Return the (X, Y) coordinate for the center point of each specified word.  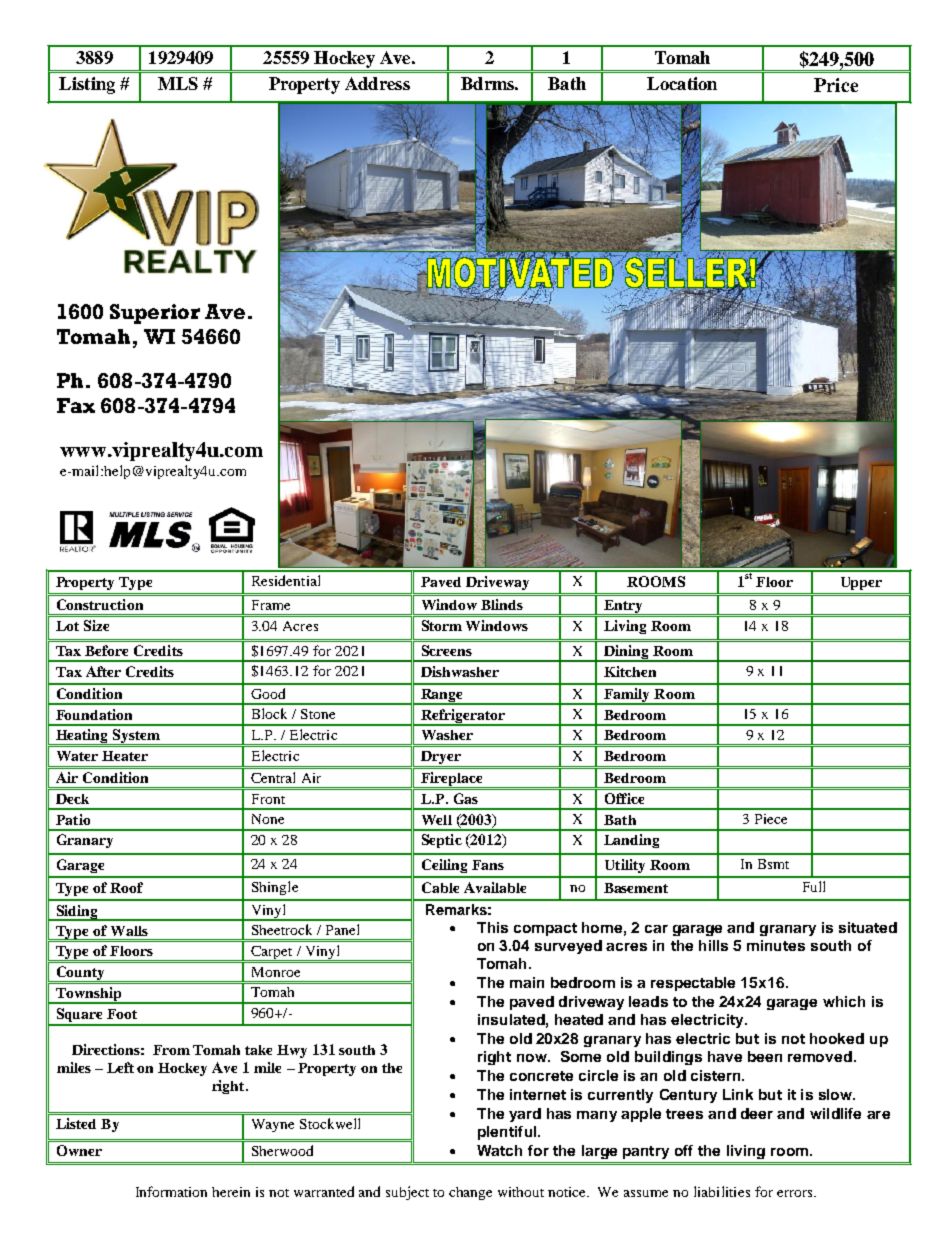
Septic (442, 841)
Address (377, 83)
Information (171, 1191)
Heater (125, 756)
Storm (442, 625)
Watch (499, 1150)
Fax (76, 405)
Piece (771, 819)
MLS (178, 83)
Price (836, 85)
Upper (861, 583)
